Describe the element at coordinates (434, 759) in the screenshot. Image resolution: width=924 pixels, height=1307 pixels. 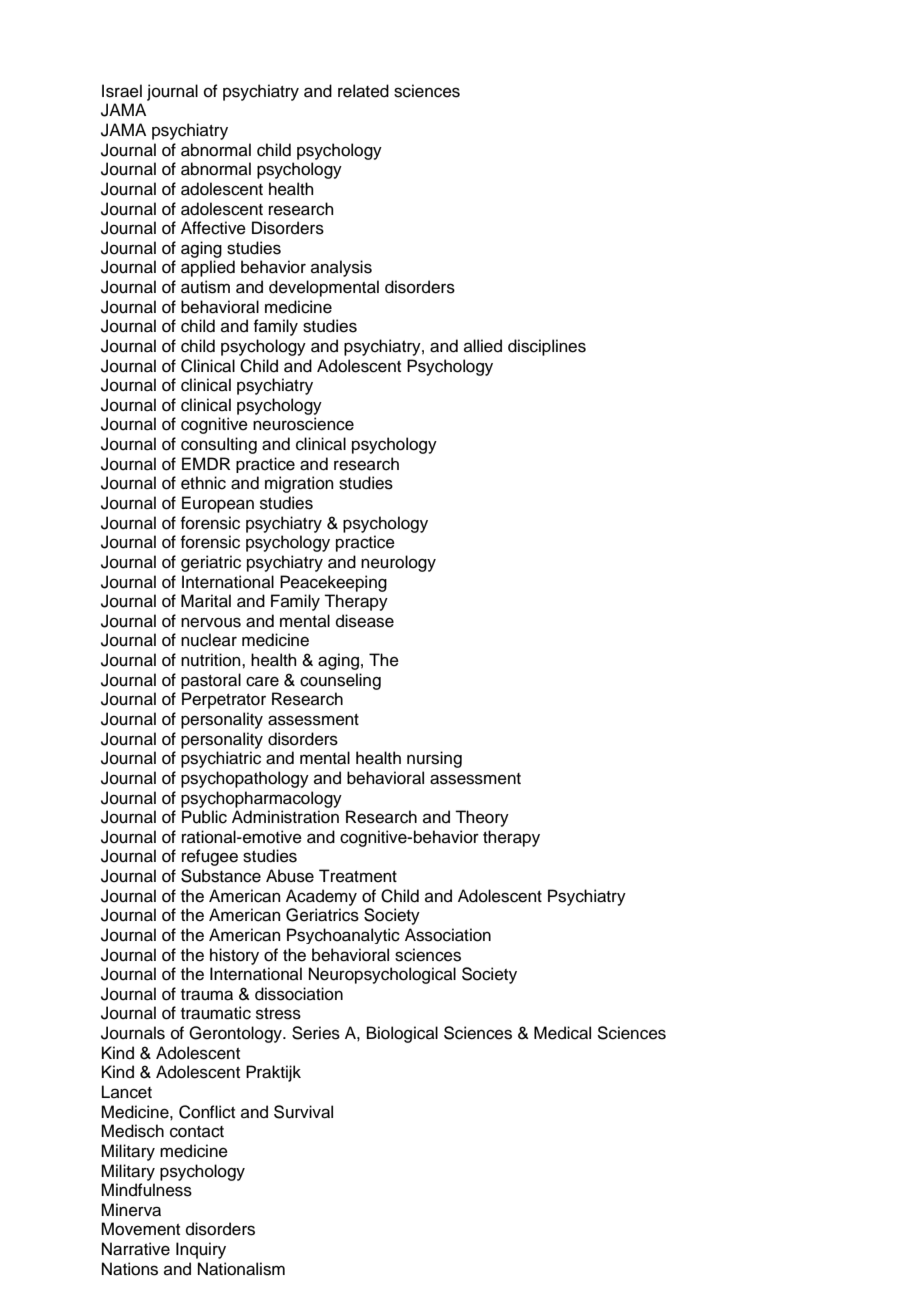
I see `nursing` at that location.
